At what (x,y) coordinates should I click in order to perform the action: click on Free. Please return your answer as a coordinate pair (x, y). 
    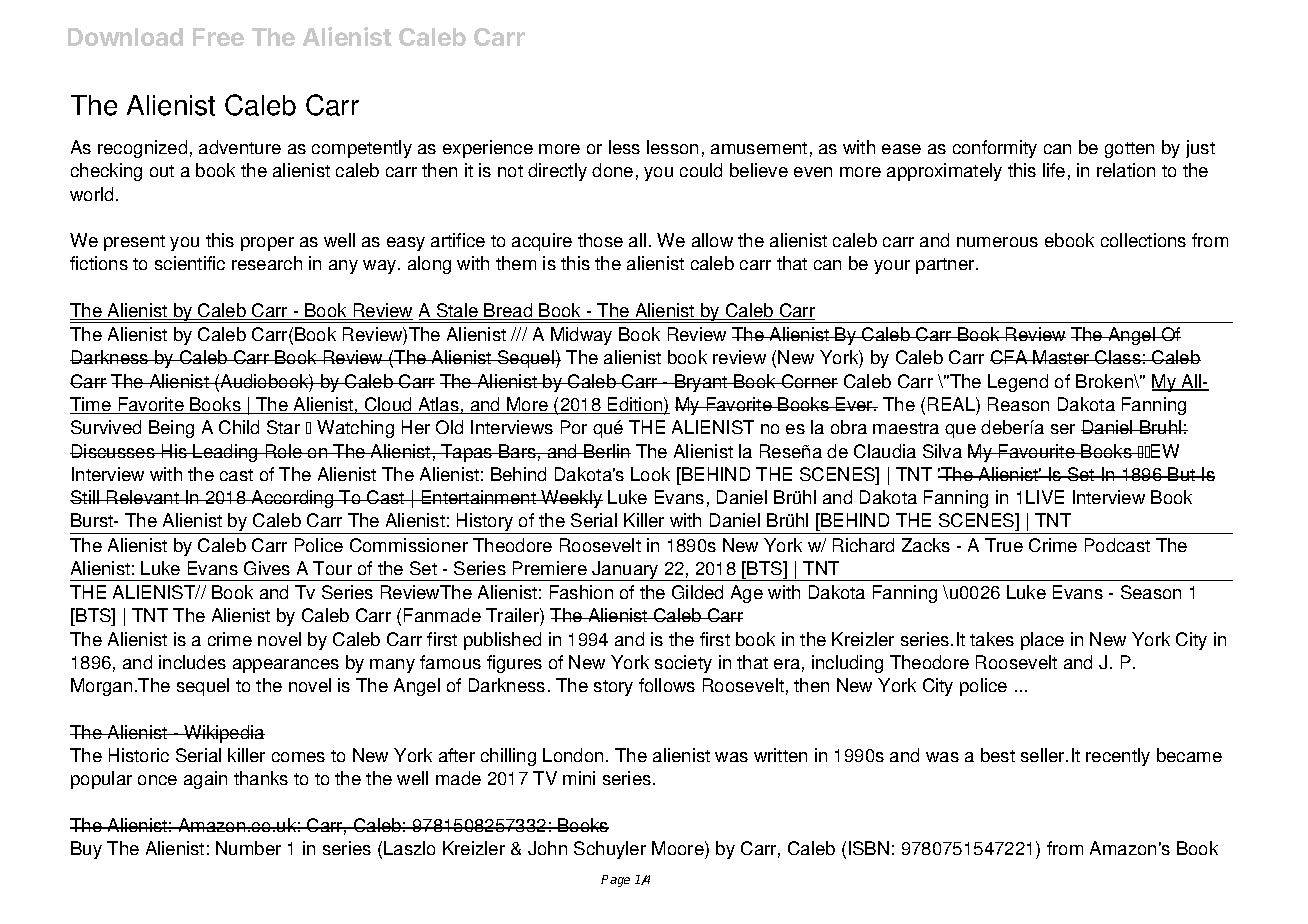
    Looking at the image, I should click on (218, 37).
